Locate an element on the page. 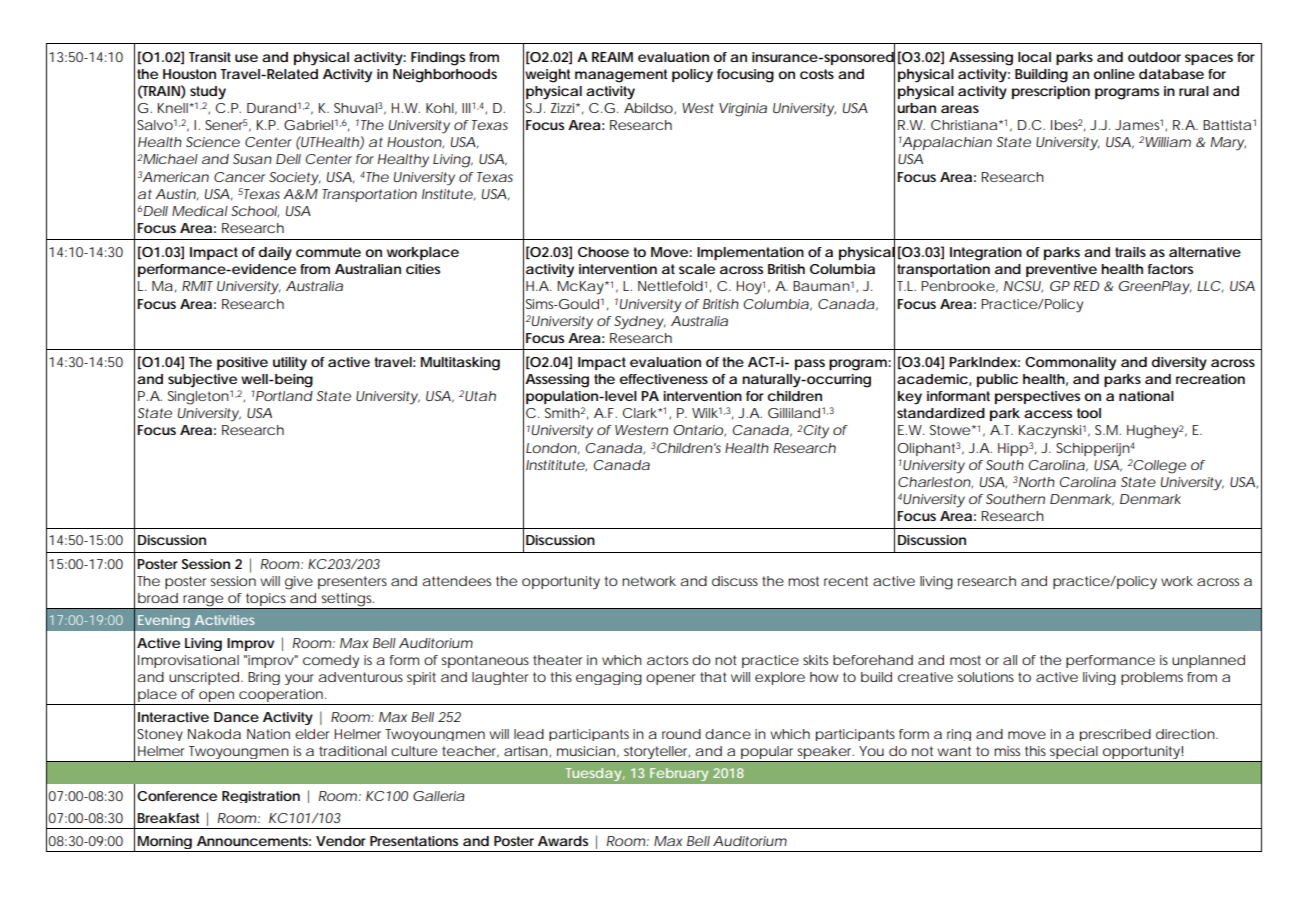  Awards is located at coordinates (563, 841).
